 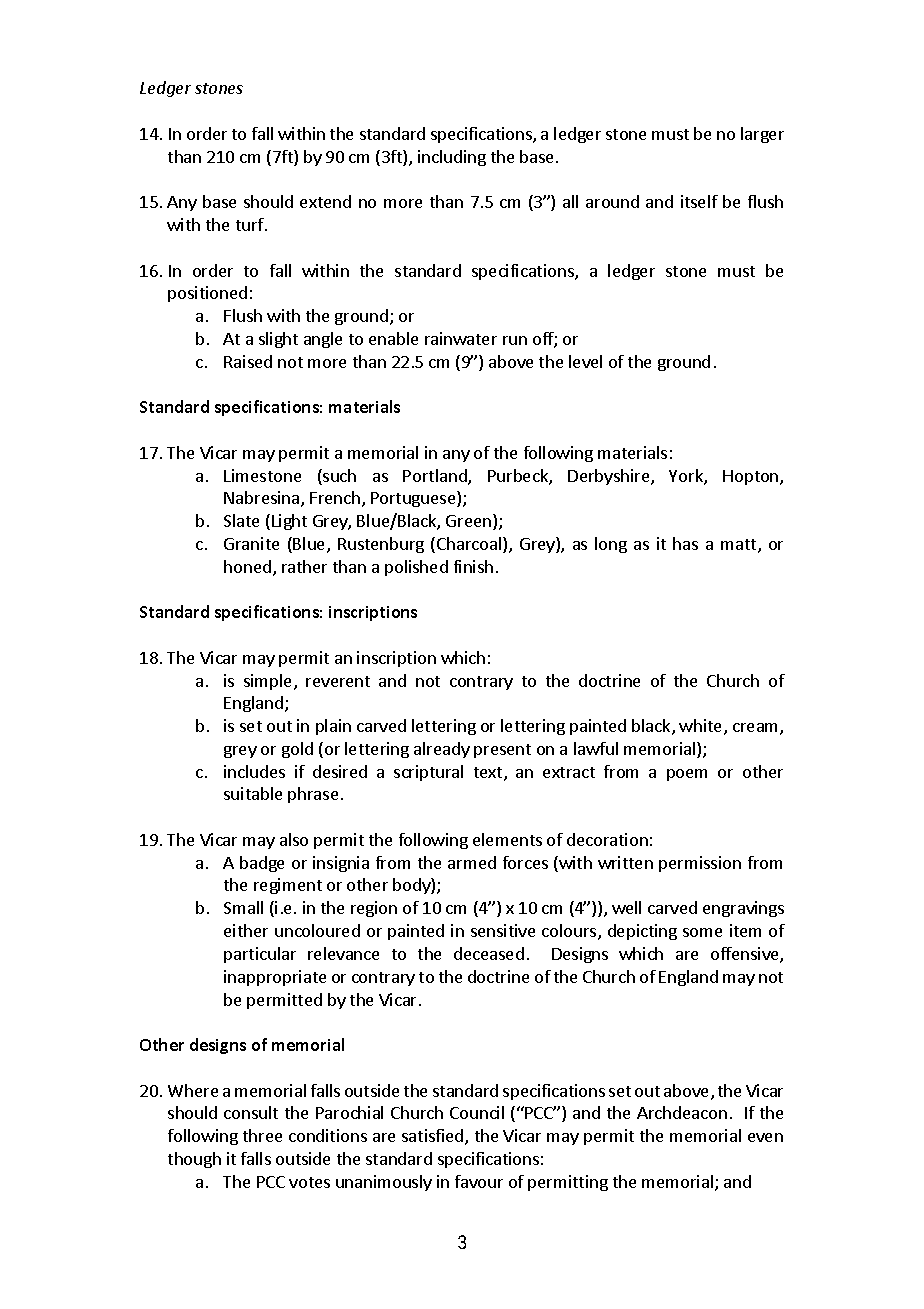 What do you see at coordinates (702, 932) in the image?
I see `some` at bounding box center [702, 932].
